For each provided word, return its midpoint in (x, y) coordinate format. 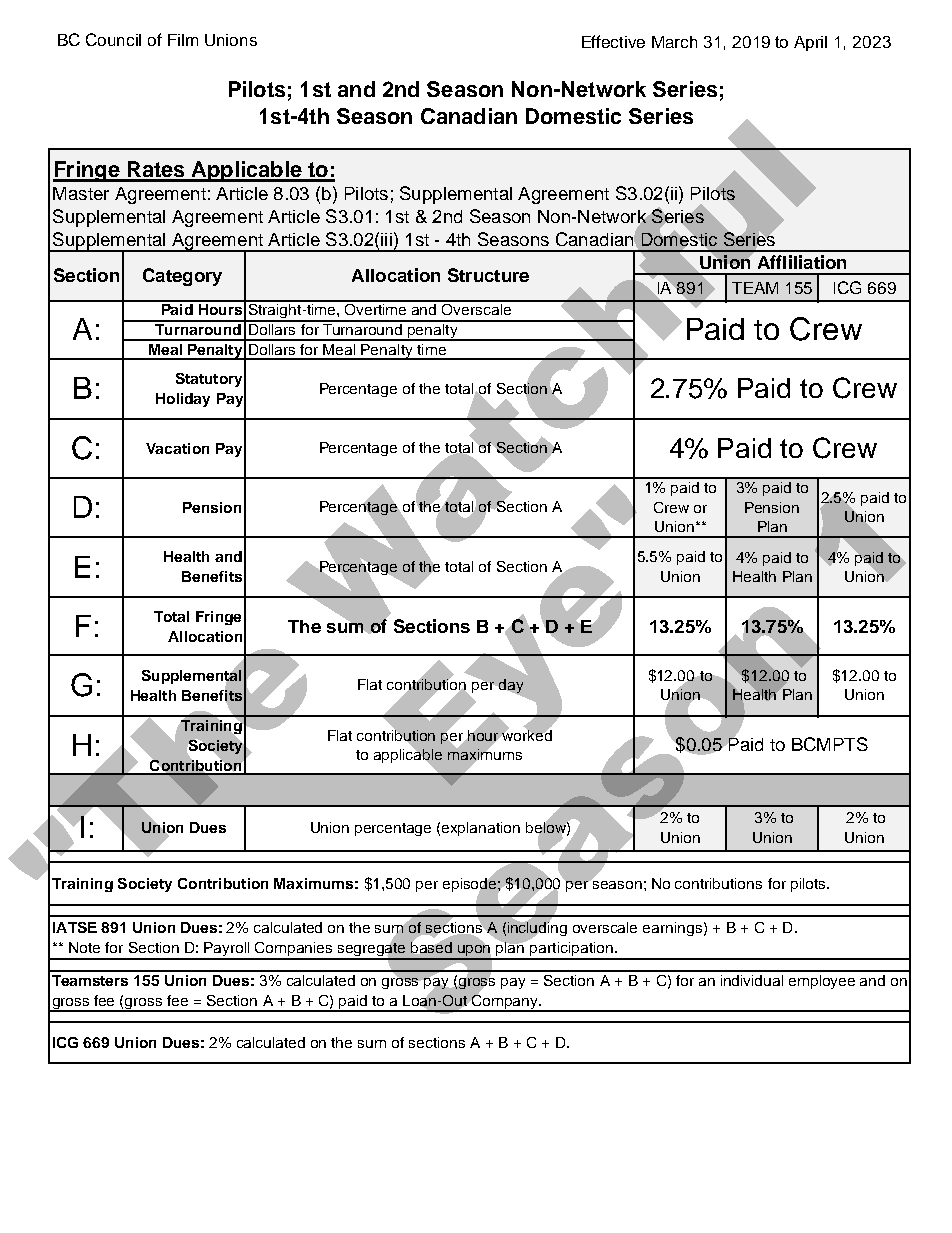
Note (84, 947)
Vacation (177, 448)
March (674, 42)
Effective (613, 41)
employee (822, 982)
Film (183, 40)
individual (752, 980)
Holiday (183, 400)
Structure (488, 275)
